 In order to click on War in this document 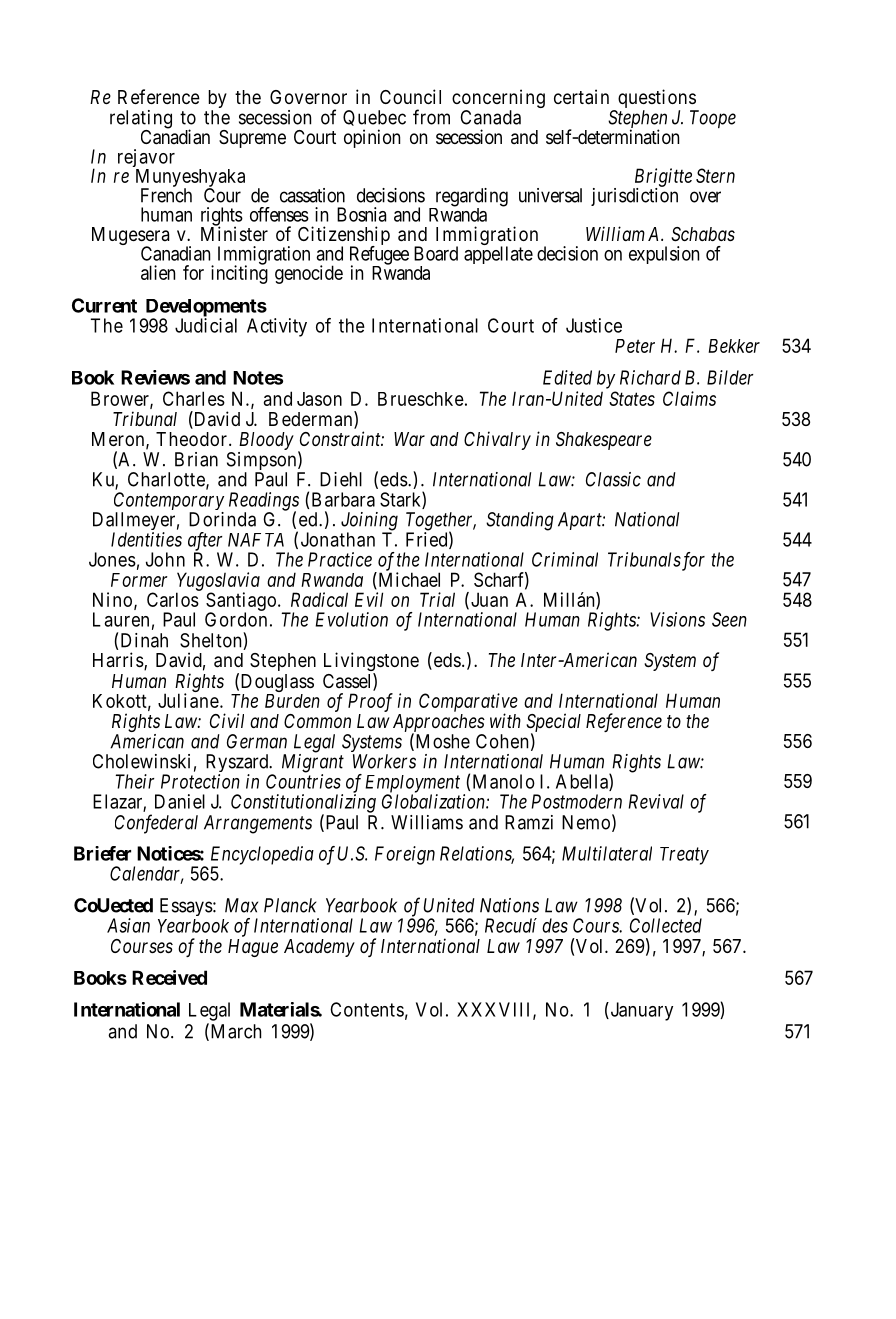, I will do `click(409, 439)`.
